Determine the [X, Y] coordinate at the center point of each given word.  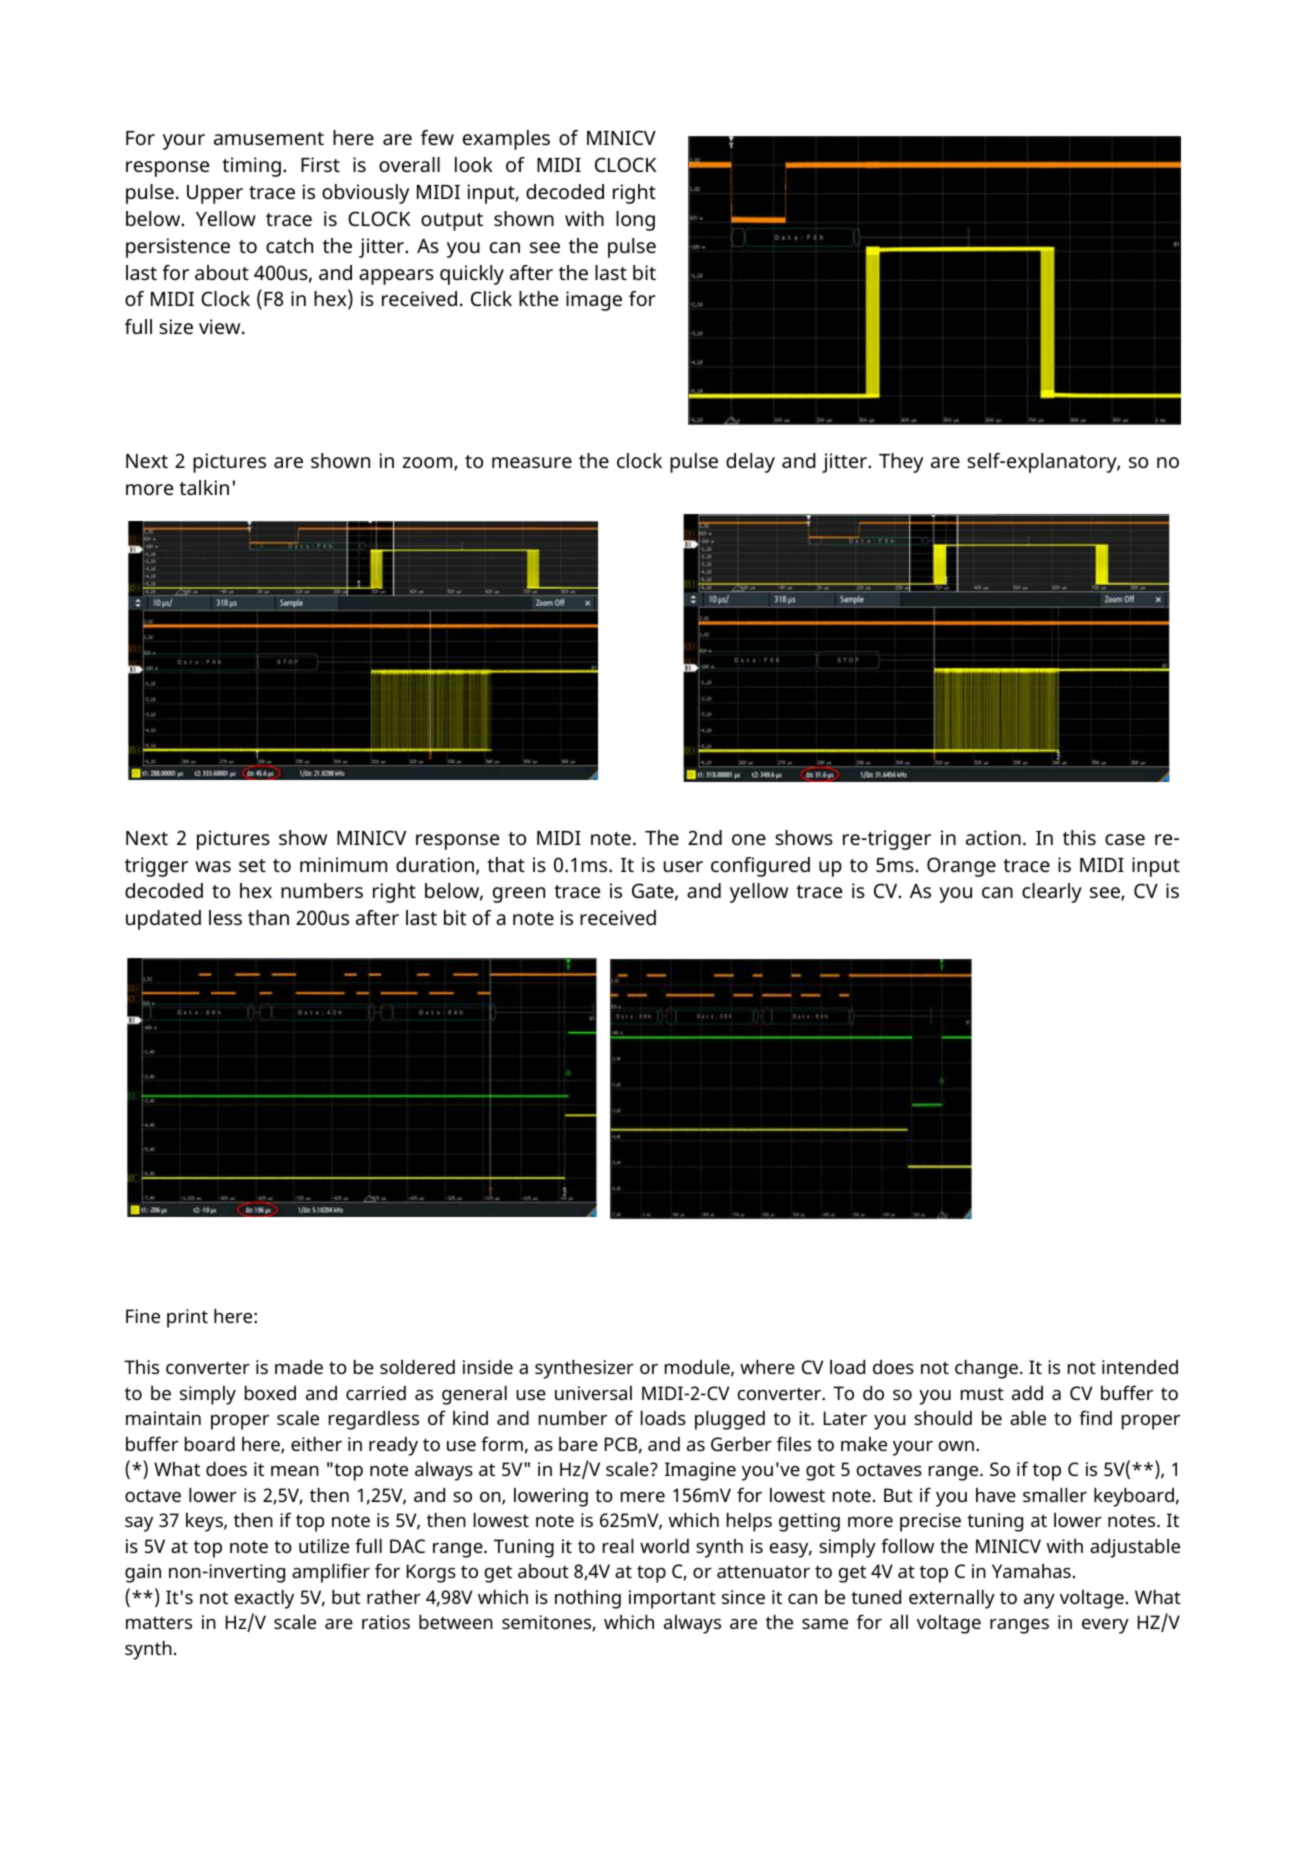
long [635, 221]
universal [593, 1393]
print [187, 1318]
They [901, 463]
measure [532, 462]
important [672, 1599]
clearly [1052, 893]
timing [251, 167]
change [986, 1369]
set [252, 865]
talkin [204, 487]
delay [750, 463]
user [683, 866]
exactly [264, 1599]
